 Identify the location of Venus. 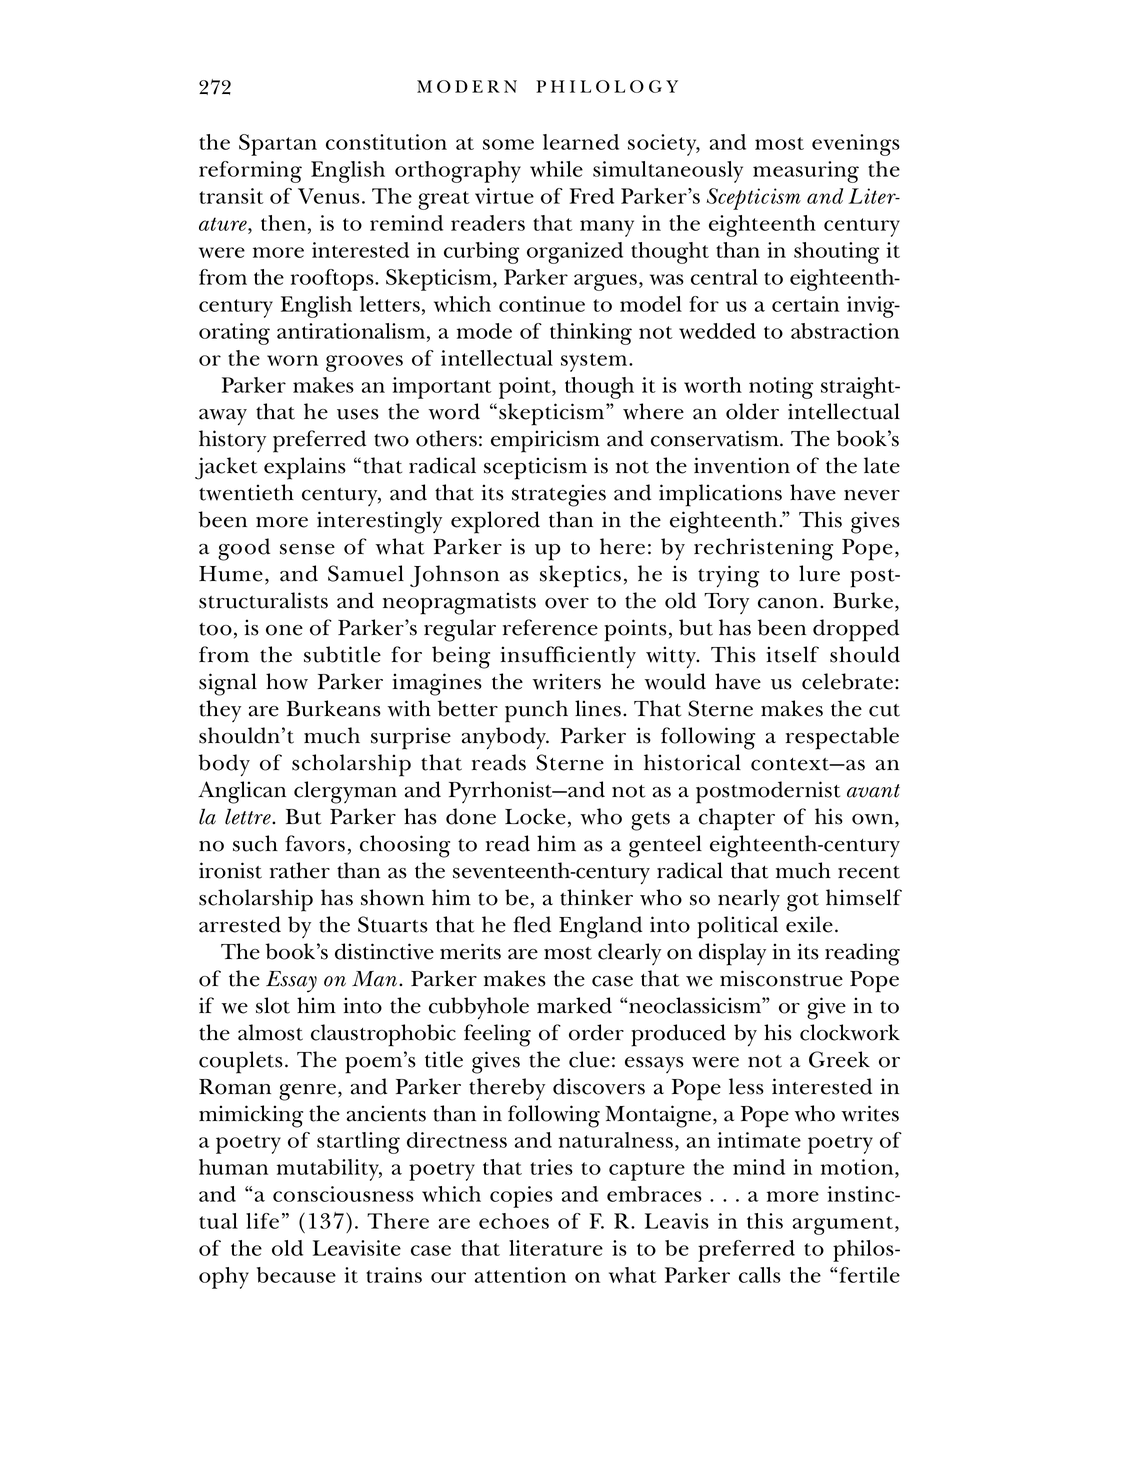
(329, 196).
